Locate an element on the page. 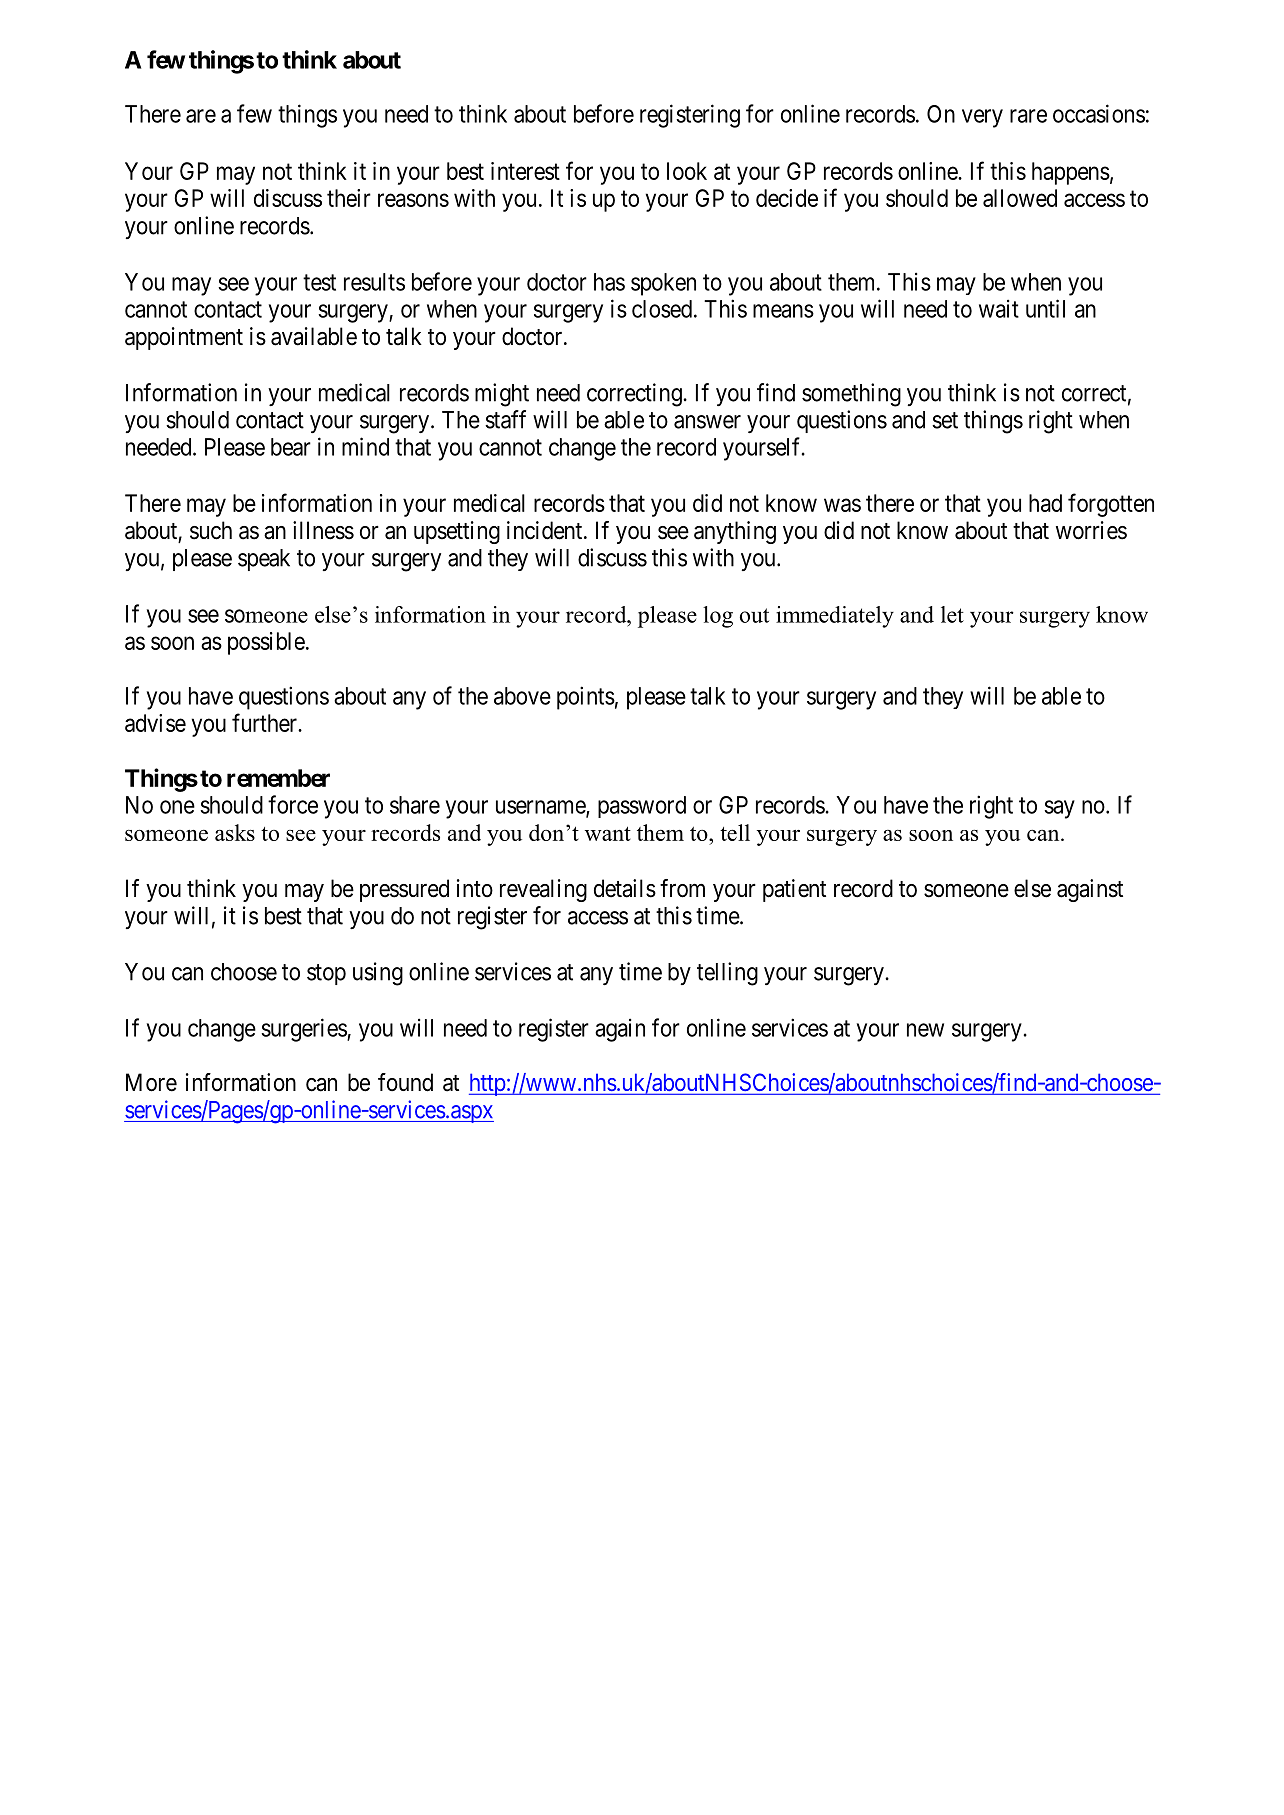 Image resolution: width=1284 pixels, height=1815 pixels. log is located at coordinates (718, 617).
